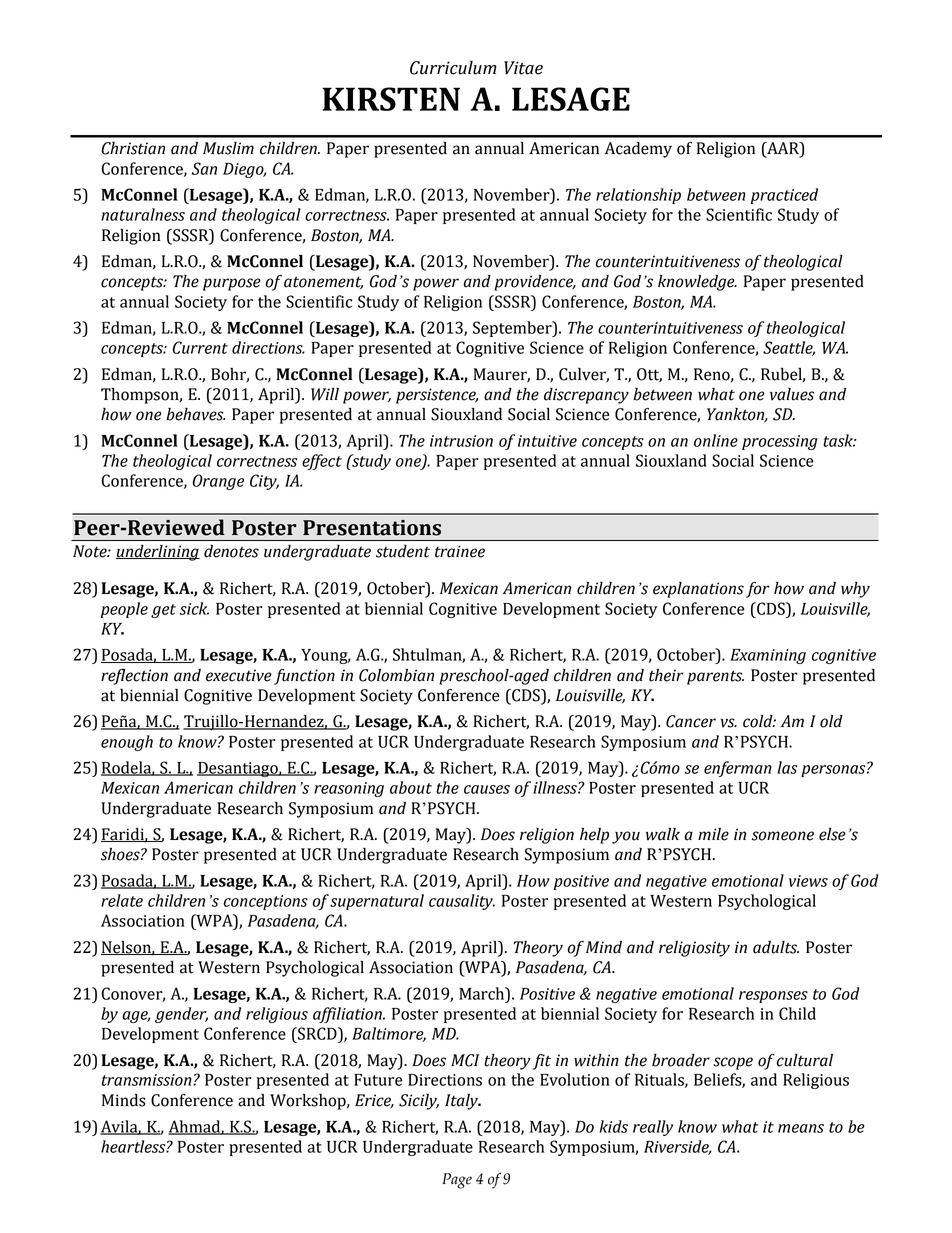 The image size is (952, 1233). Describe the element at coordinates (148, 1080) in the document. I see `transmission` at that location.
